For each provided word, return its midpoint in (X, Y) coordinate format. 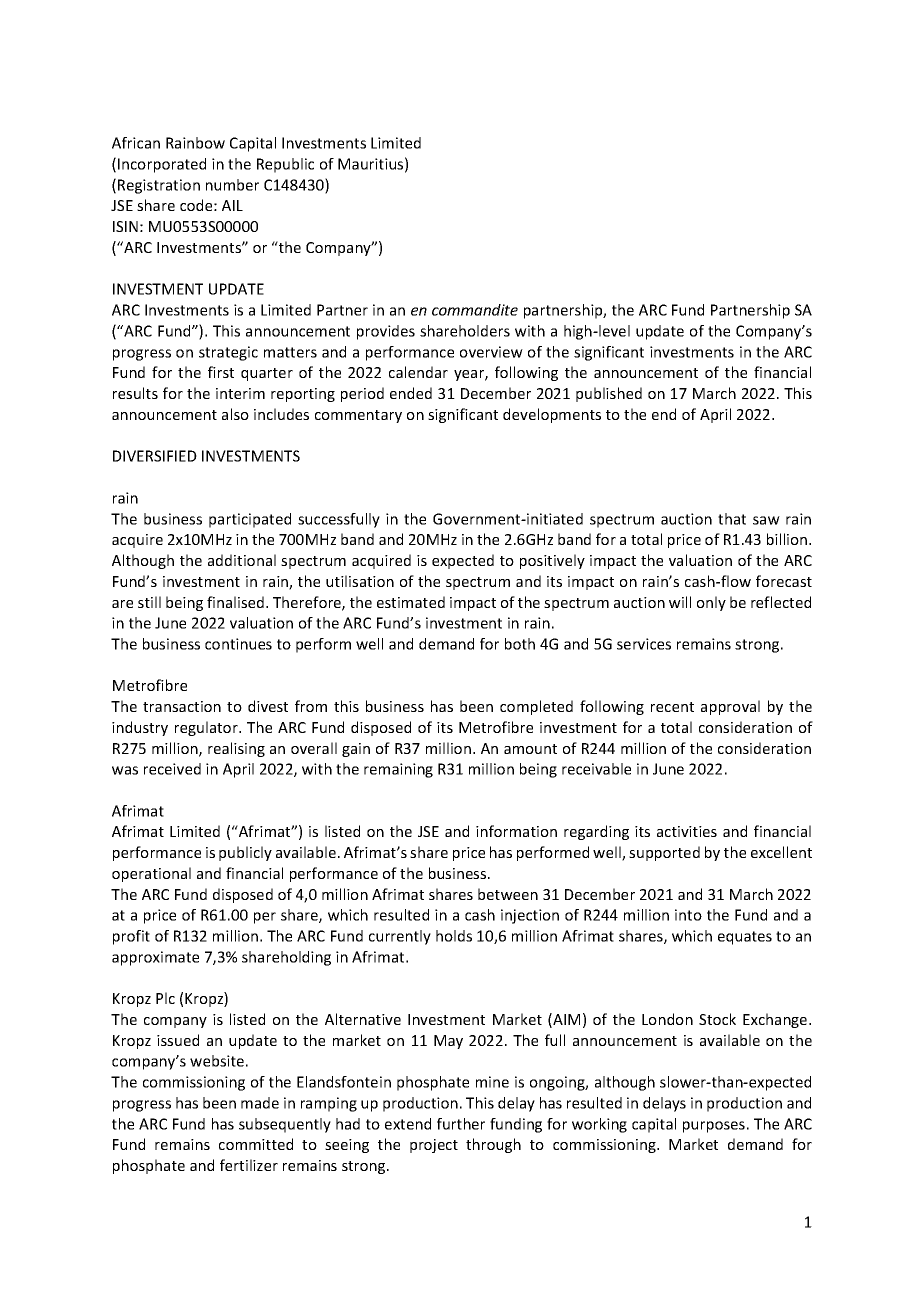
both (520, 644)
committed (256, 1144)
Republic (285, 165)
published (609, 394)
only (711, 603)
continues (238, 644)
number (232, 185)
